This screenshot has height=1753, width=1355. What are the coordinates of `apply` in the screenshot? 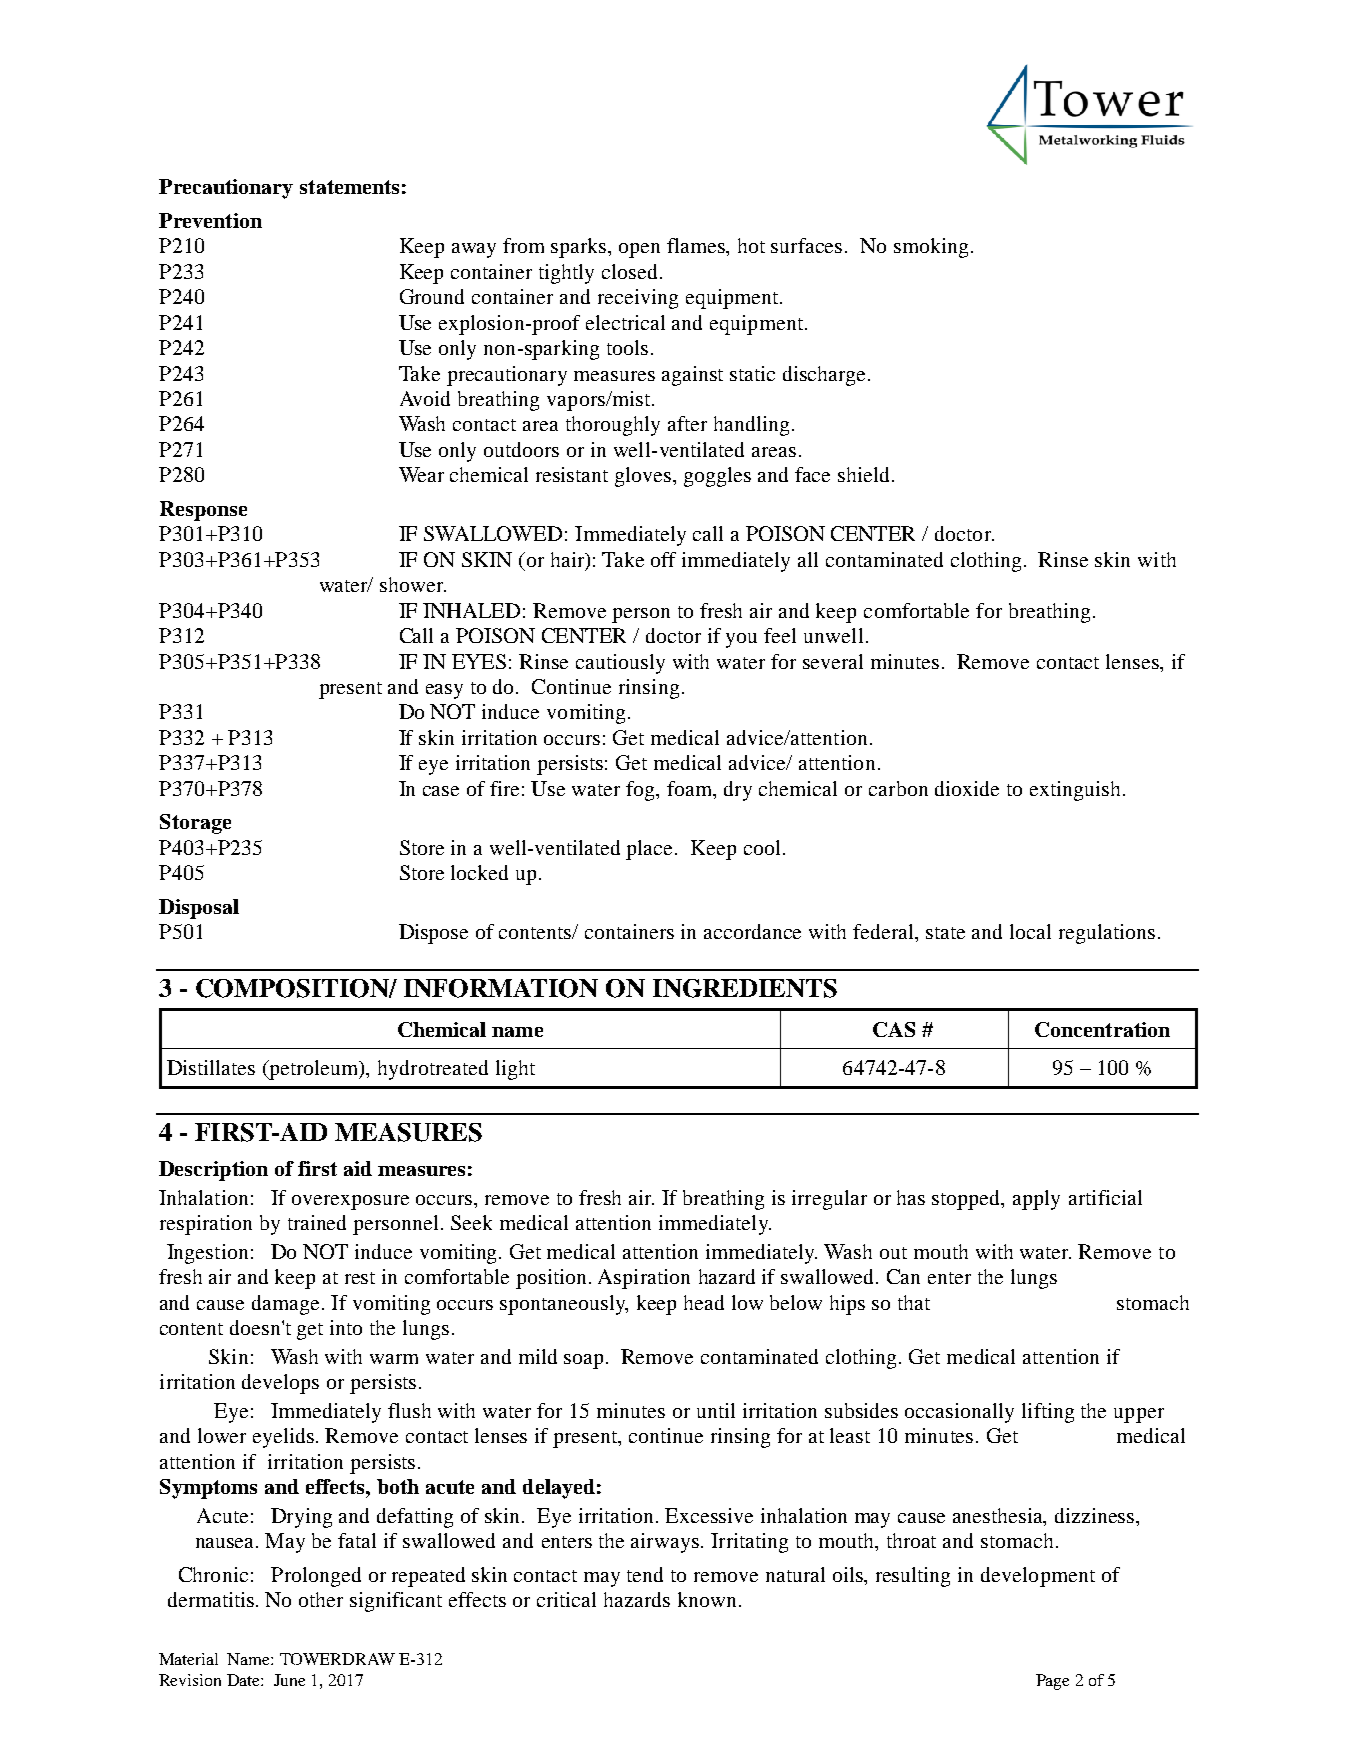 It's located at (1036, 1200).
